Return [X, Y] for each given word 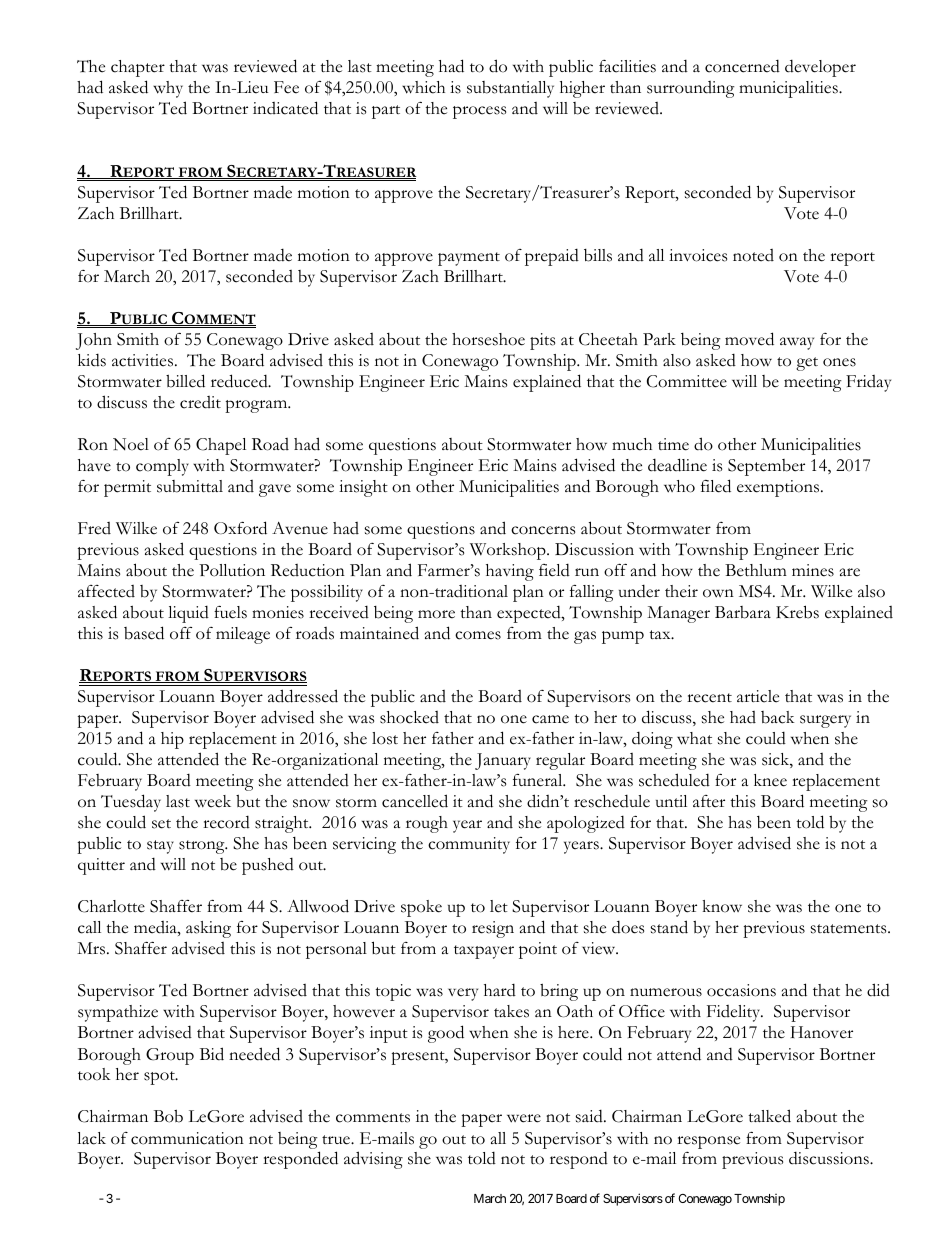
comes [478, 635]
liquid [188, 614]
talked [769, 1116]
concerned [742, 66]
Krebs [797, 612]
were [524, 1118]
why [168, 89]
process [479, 112]
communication [187, 1138]
